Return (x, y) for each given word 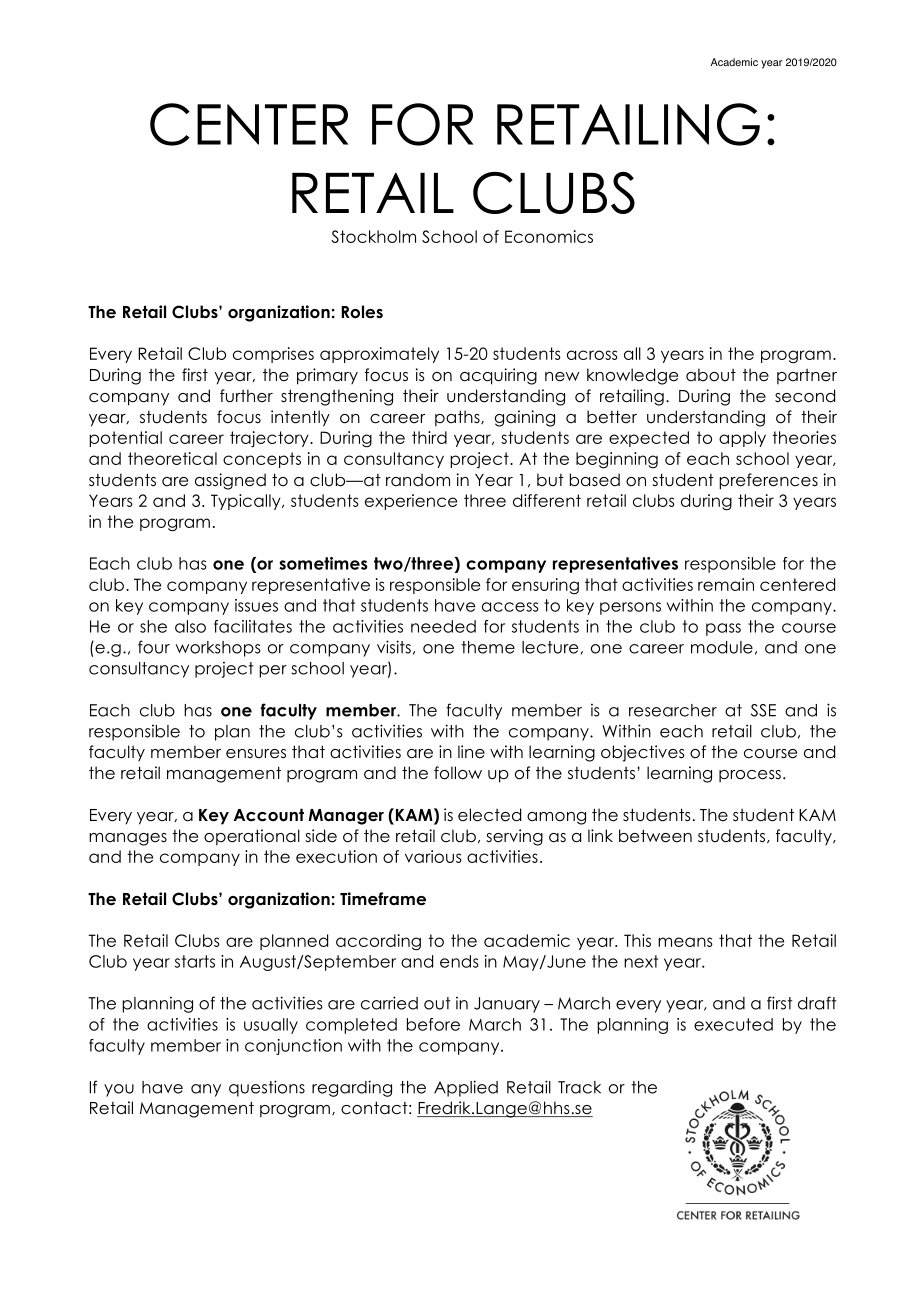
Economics (549, 236)
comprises (273, 355)
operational (252, 837)
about (711, 375)
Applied (466, 1088)
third (429, 437)
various (433, 856)
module (722, 647)
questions (267, 1088)
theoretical (172, 458)
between (655, 836)
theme (488, 647)
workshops (218, 649)
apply (742, 439)
